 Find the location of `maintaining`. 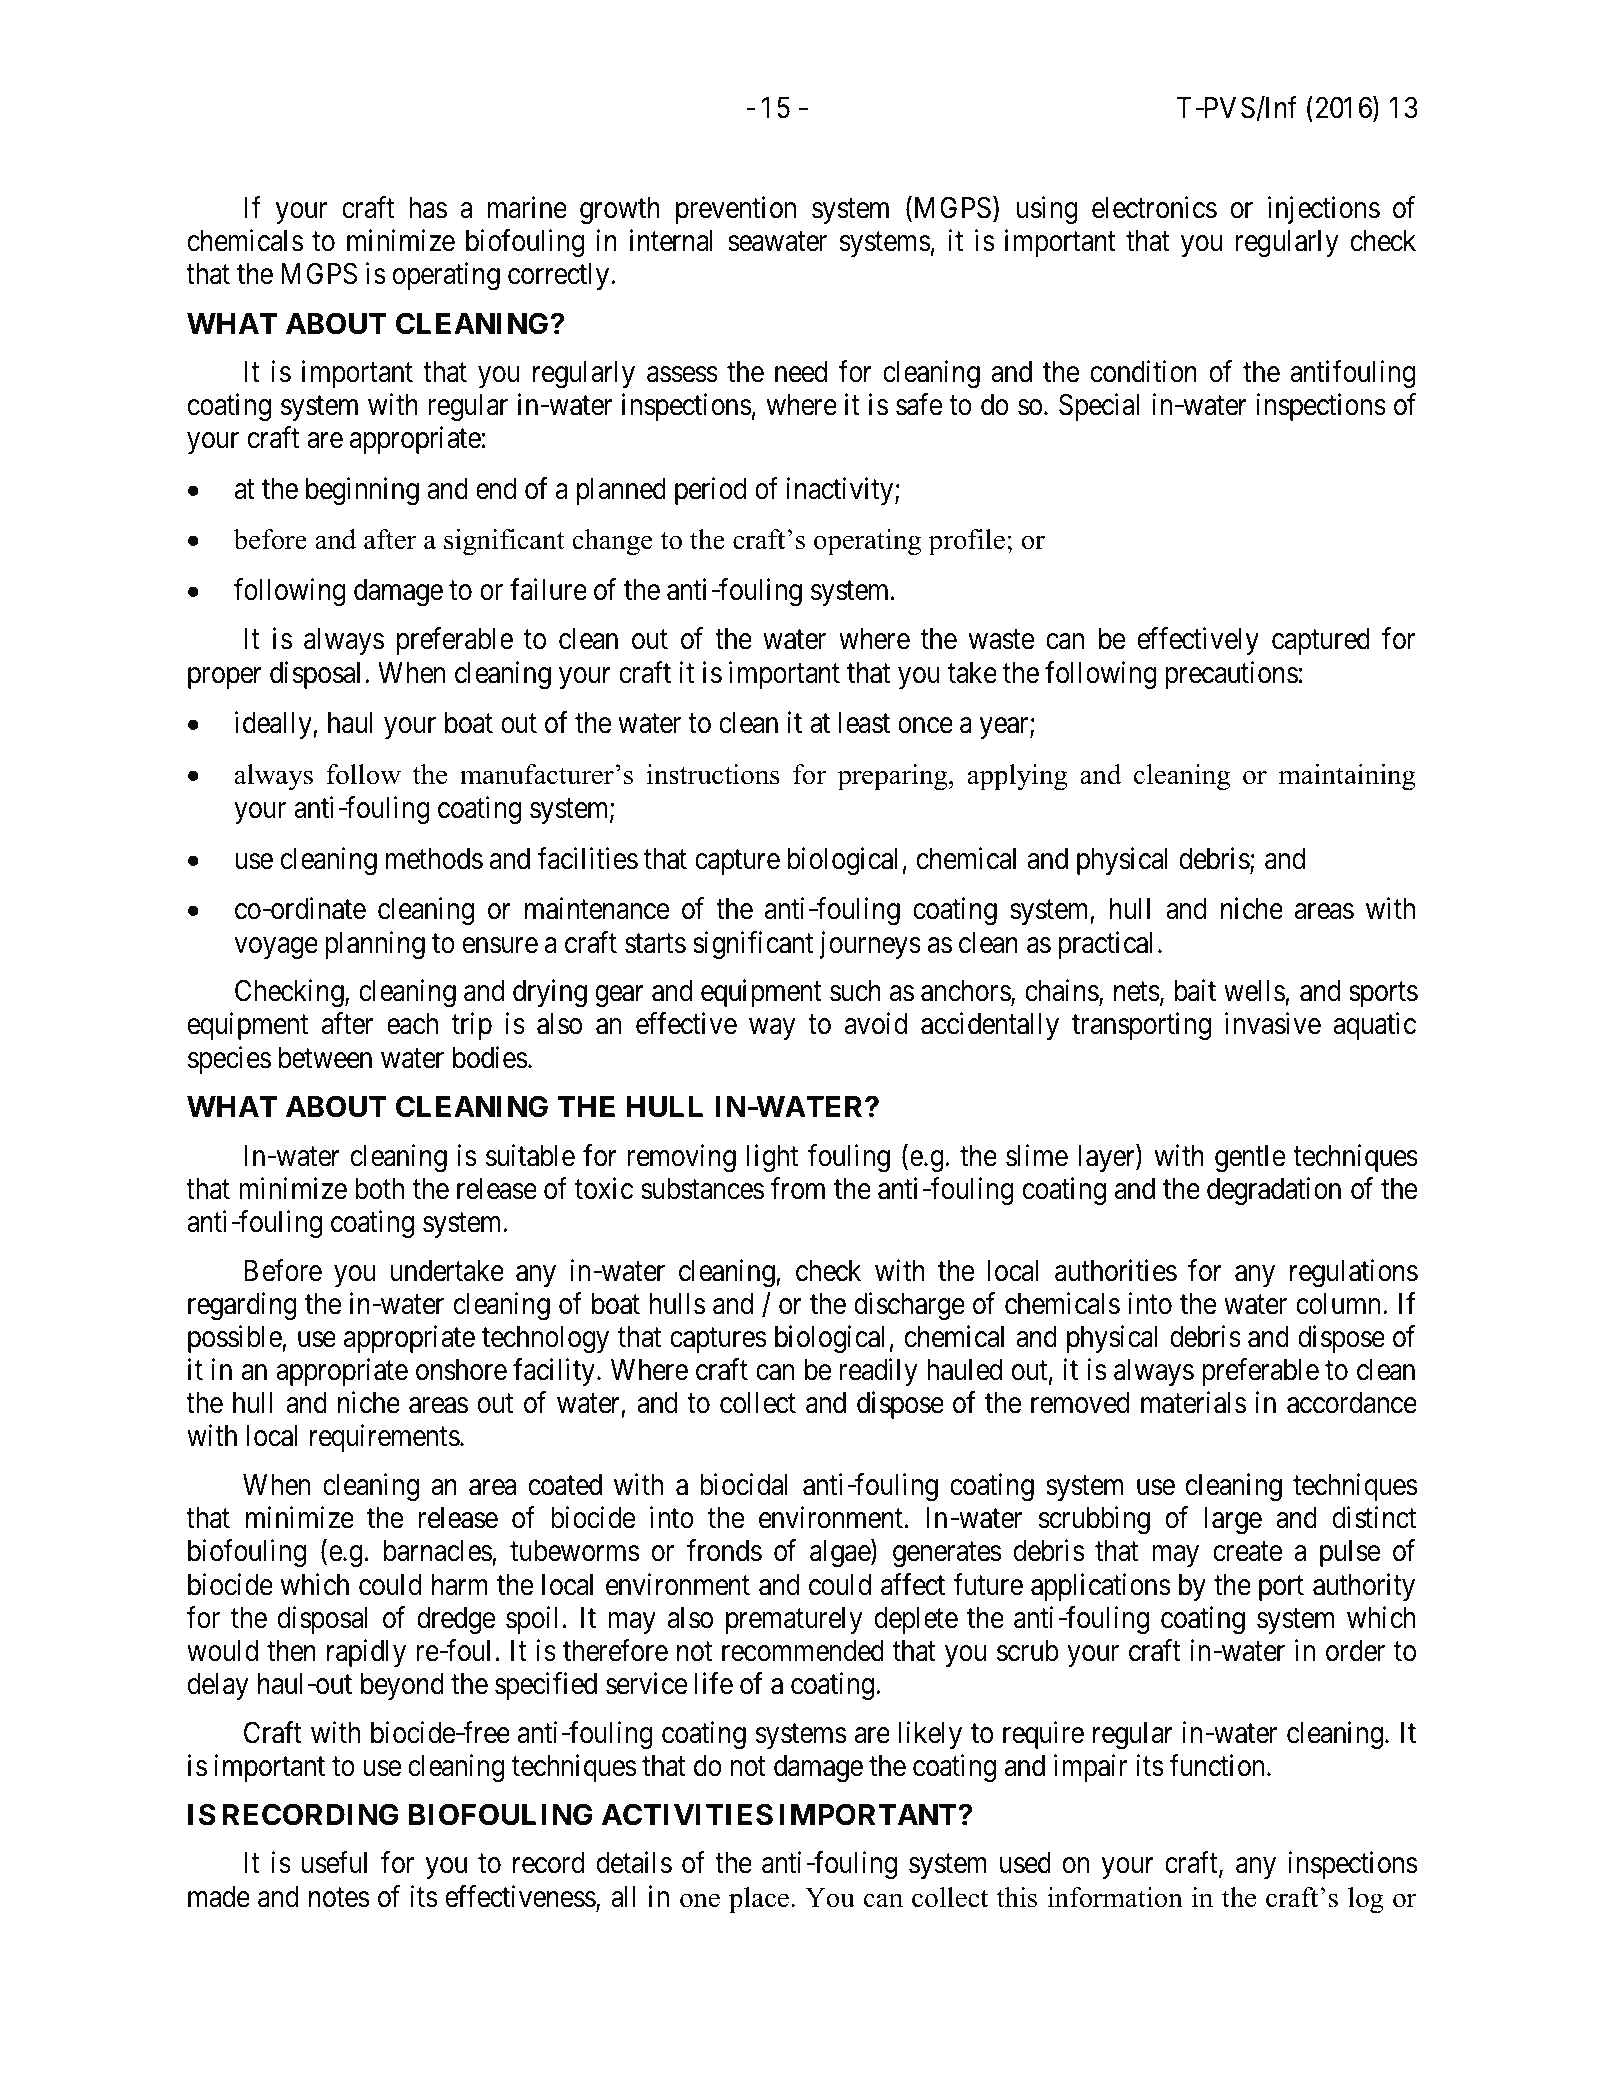

maintaining is located at coordinates (1347, 777).
